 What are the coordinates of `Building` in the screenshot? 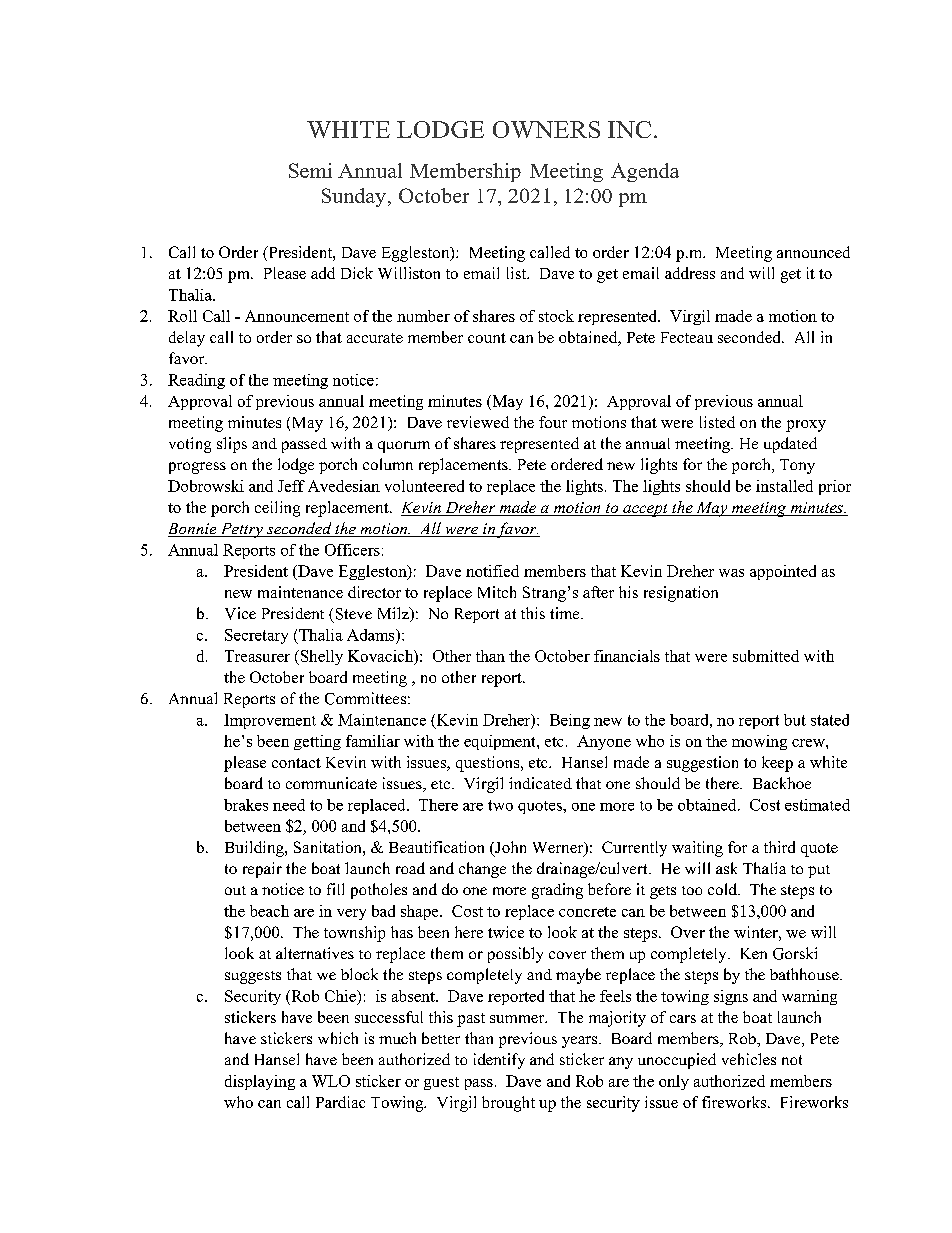 It's located at (255, 849).
